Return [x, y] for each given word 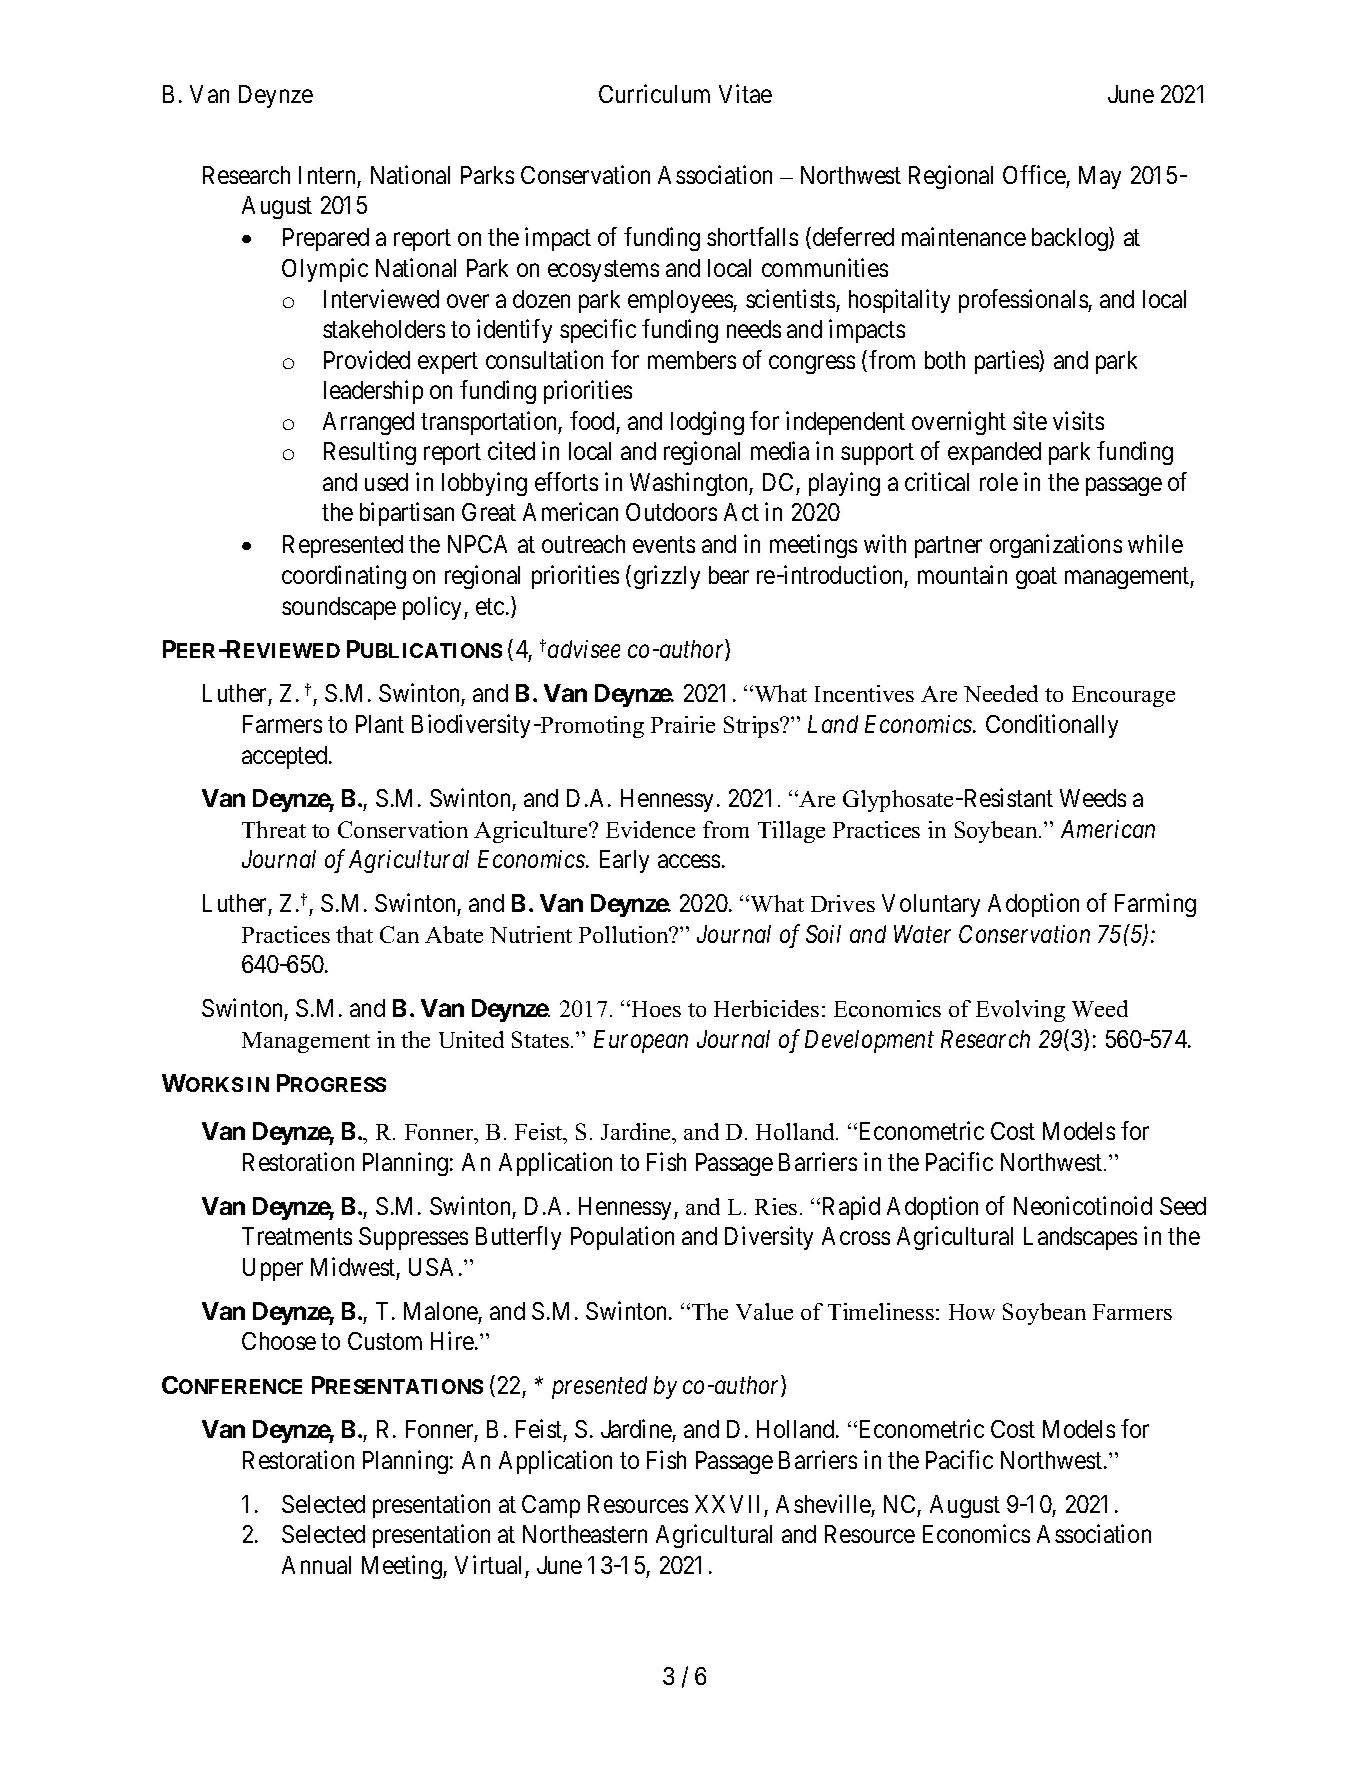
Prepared [326, 239]
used [386, 482]
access [689, 861]
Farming [1155, 905]
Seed [1183, 1206]
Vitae [745, 93]
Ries [776, 1206]
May [1100, 177]
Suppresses [413, 1238]
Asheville [823, 1503]
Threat [274, 829]
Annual [316, 1565]
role [999, 482]
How [972, 1312]
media [780, 450]
